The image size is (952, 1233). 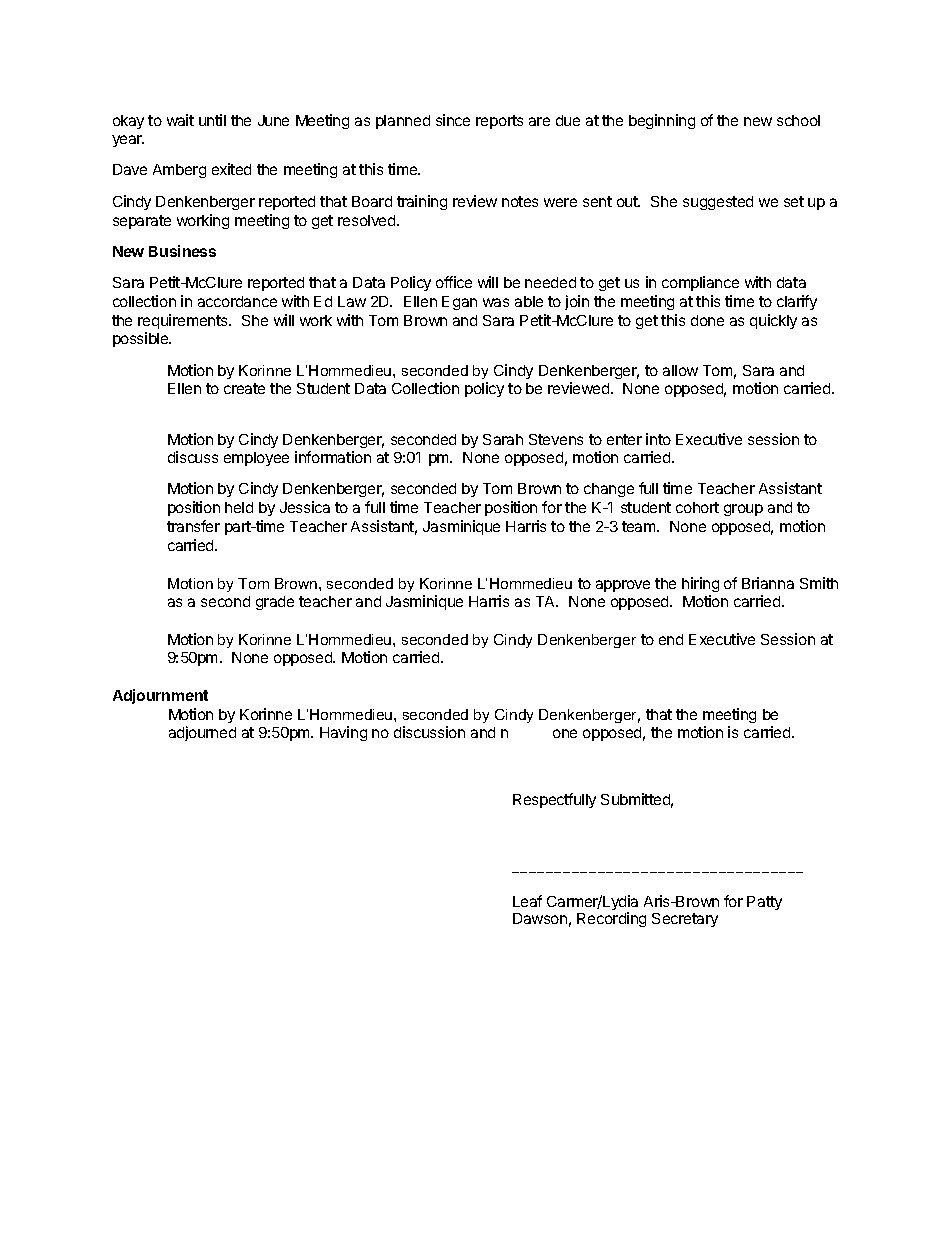 I want to click on until, so click(x=212, y=120).
